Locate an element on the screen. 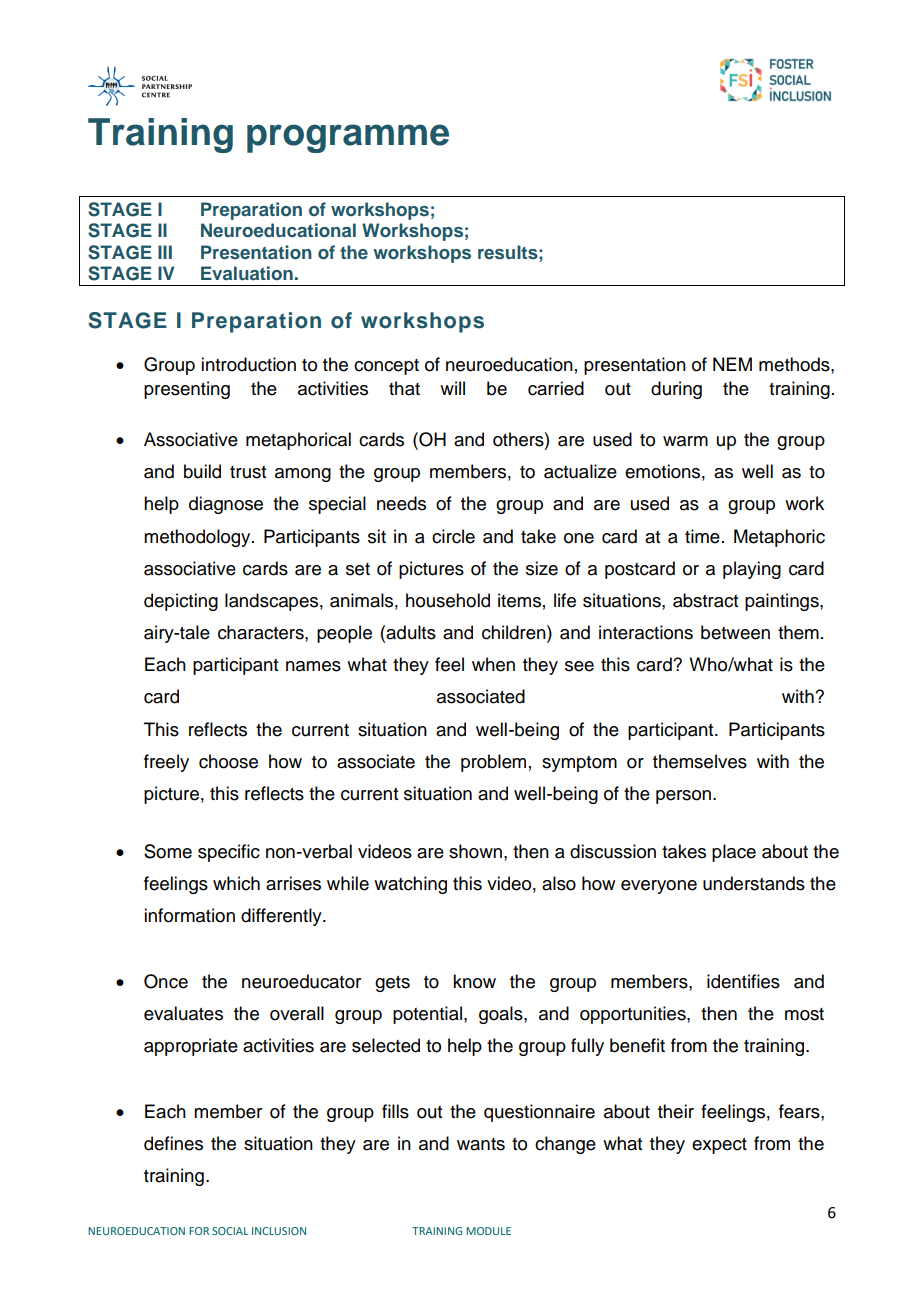 Image resolution: width=924 pixels, height=1308 pixels. SOCIAL is located at coordinates (230, 1231).
